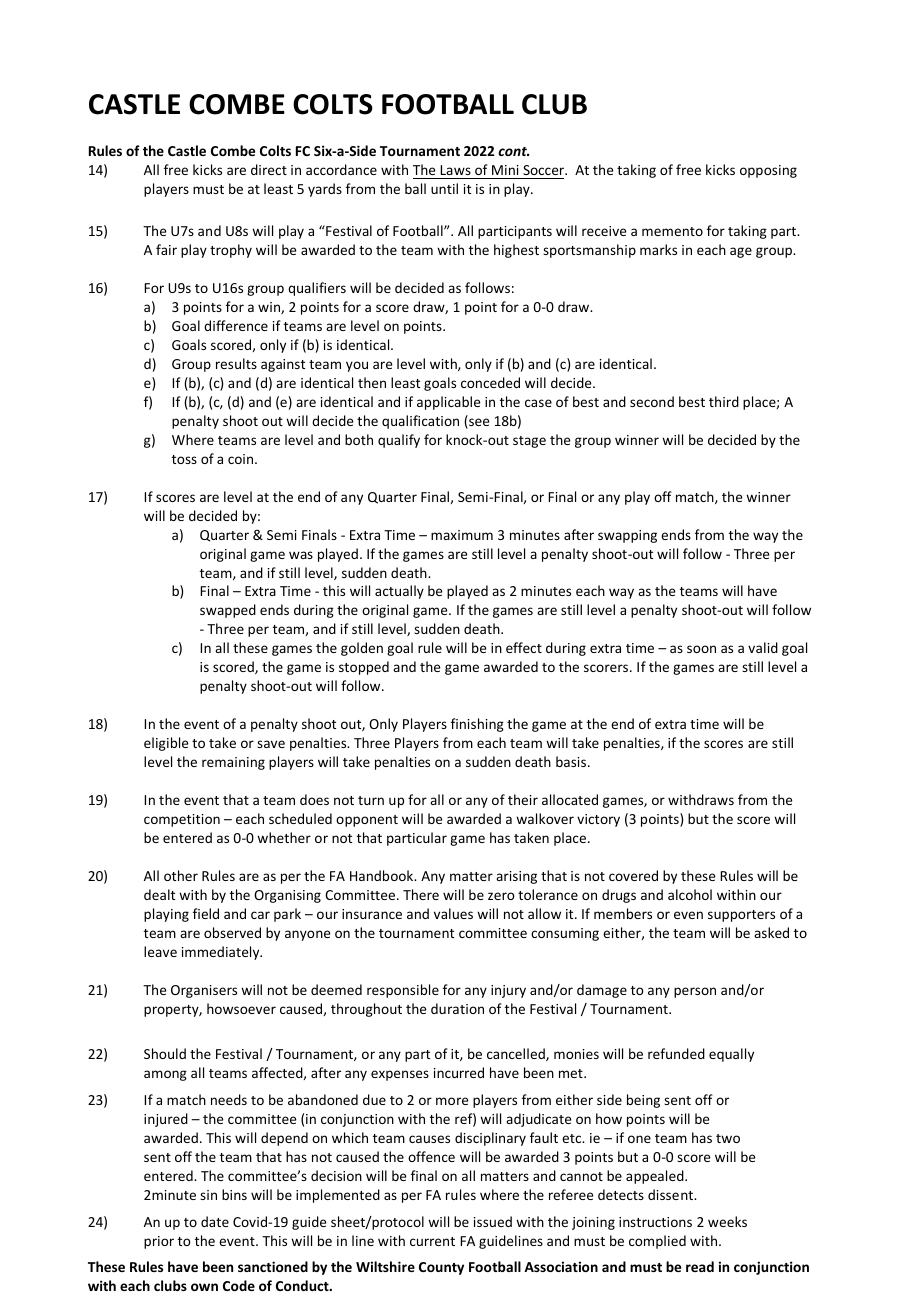  What do you see at coordinates (672, 231) in the screenshot?
I see `memento` at bounding box center [672, 231].
